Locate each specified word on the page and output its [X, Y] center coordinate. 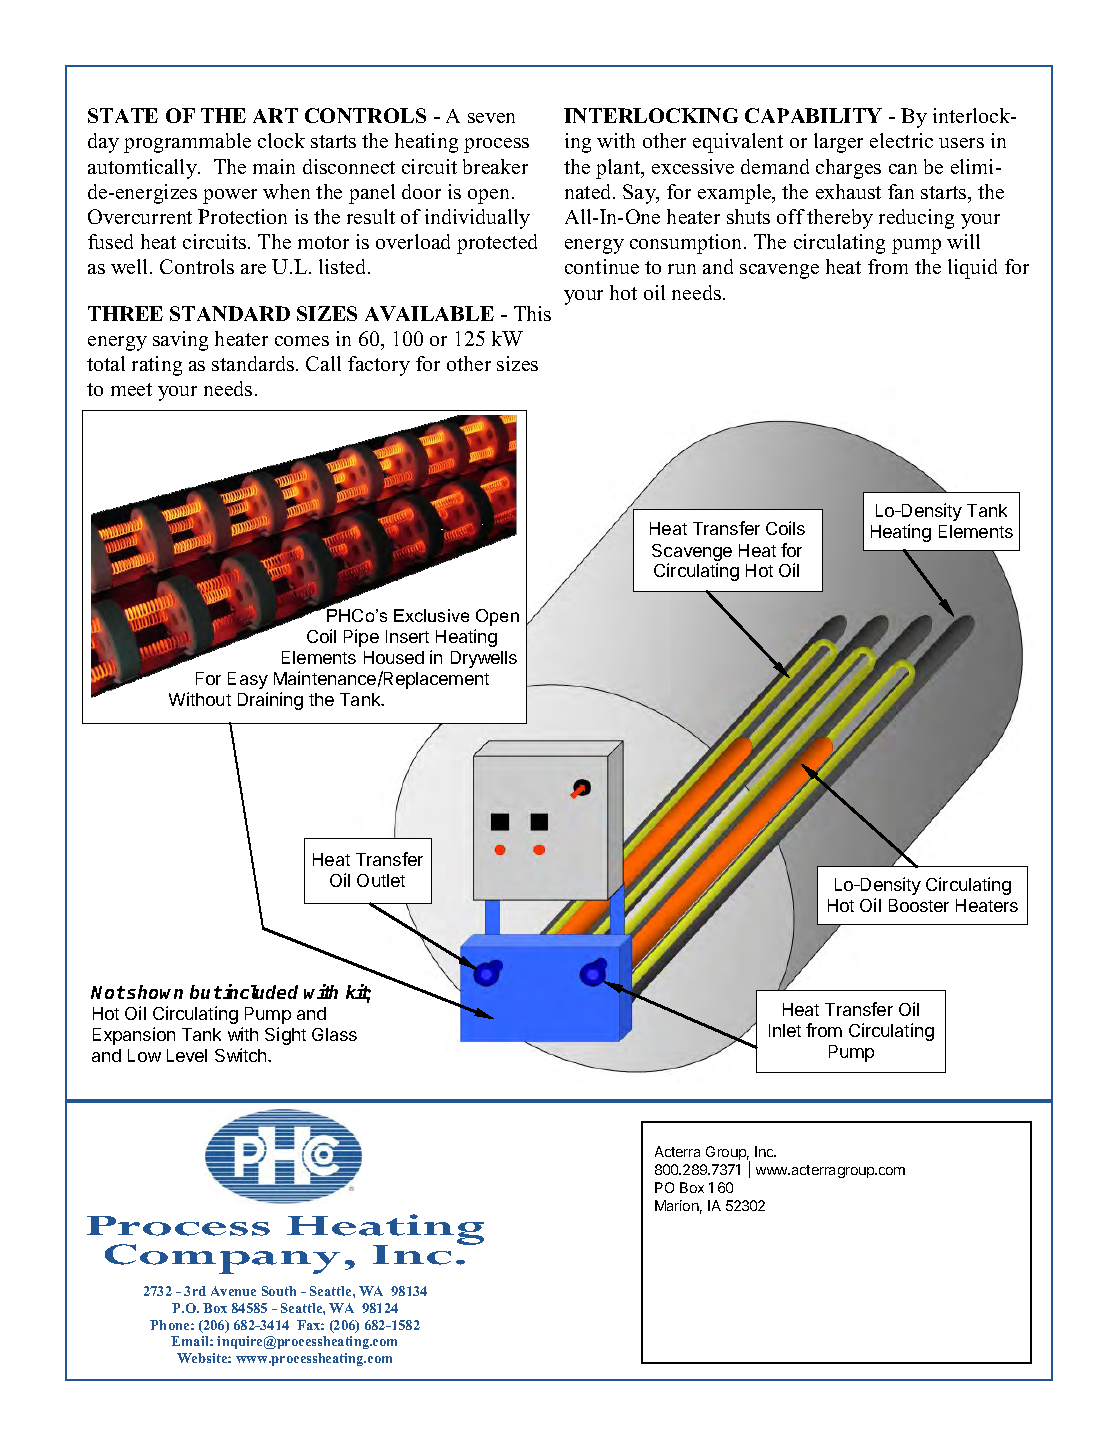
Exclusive [431, 615]
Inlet [785, 1030]
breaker [495, 166]
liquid [972, 269]
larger [838, 143]
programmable [187, 143]
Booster [919, 905]
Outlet [381, 880]
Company [222, 1259]
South [279, 1291]
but [206, 992]
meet [131, 389]
